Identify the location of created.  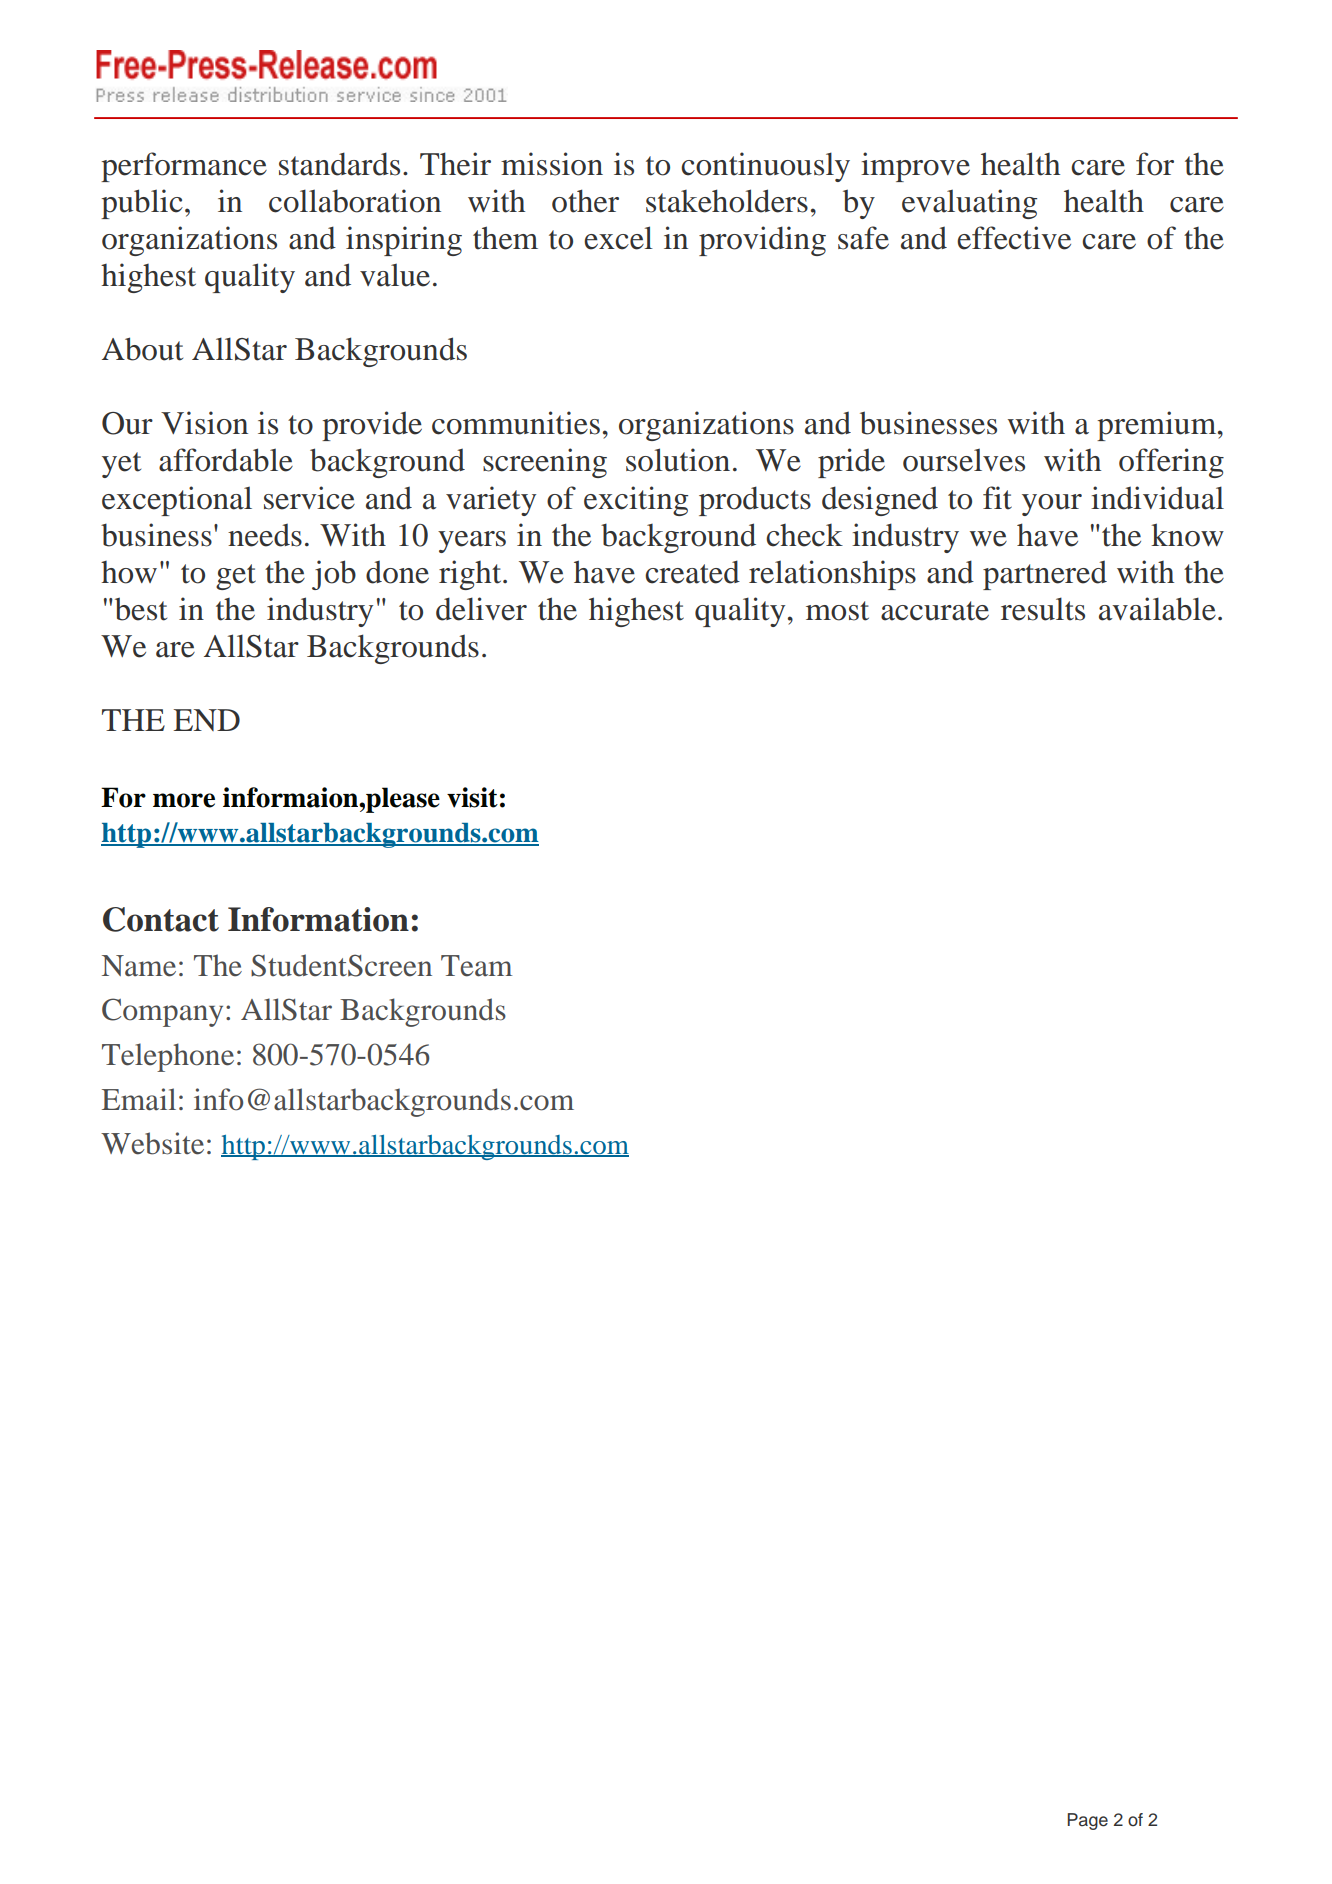
(692, 572).
